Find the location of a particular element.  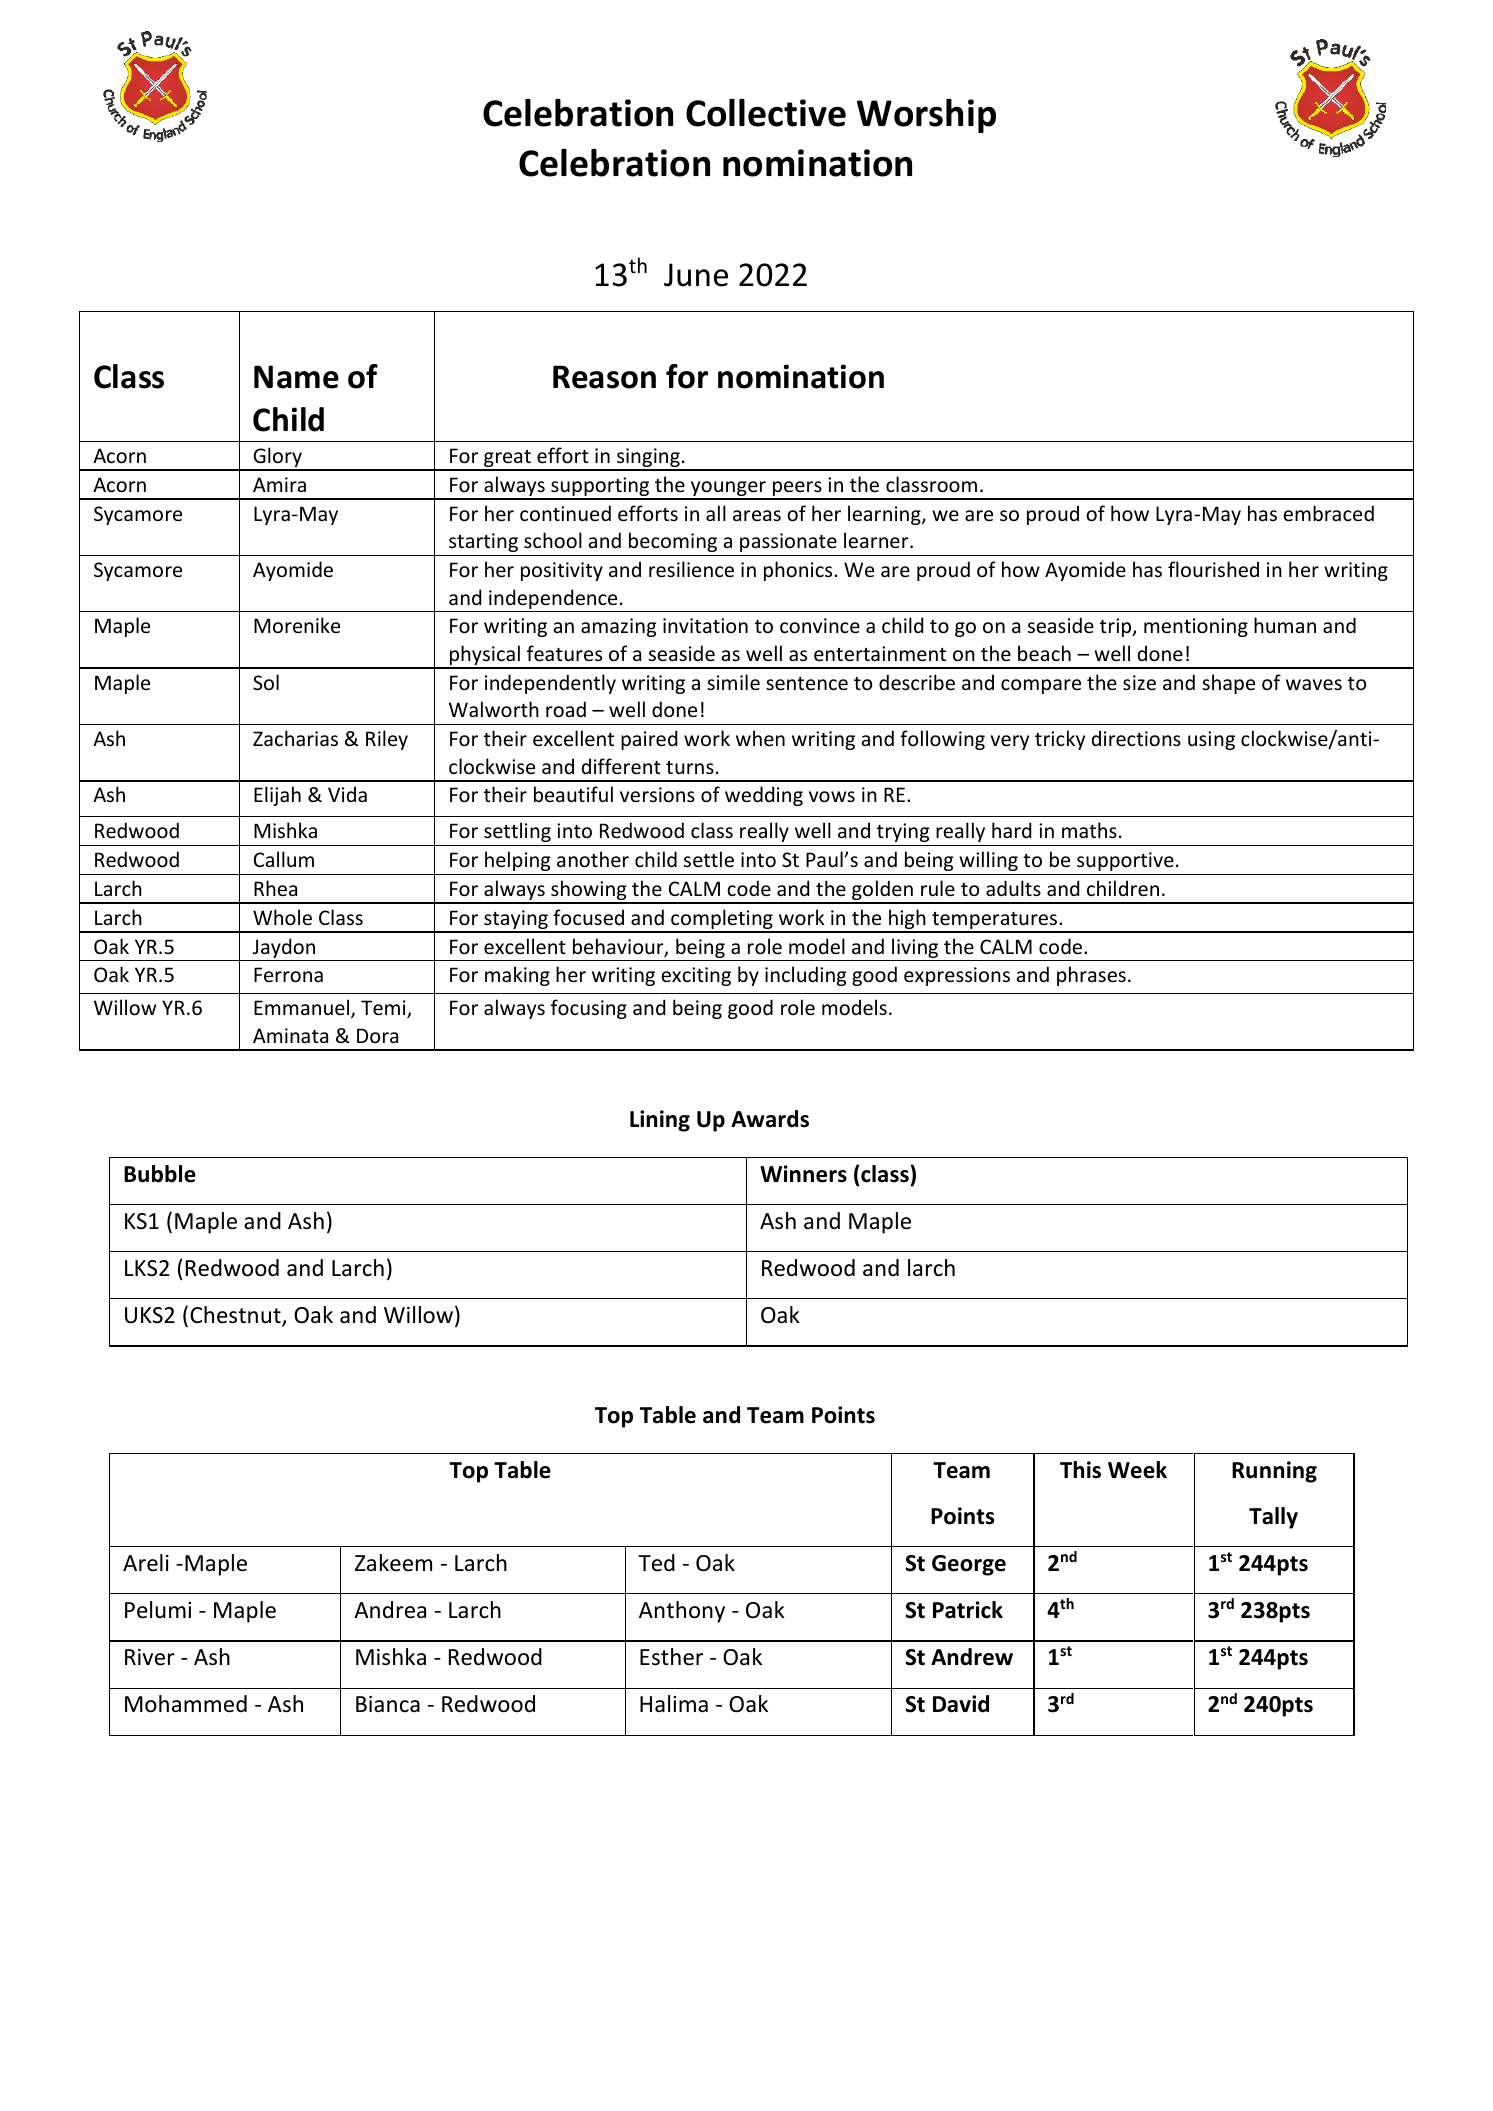

Collective is located at coordinates (766, 113).
